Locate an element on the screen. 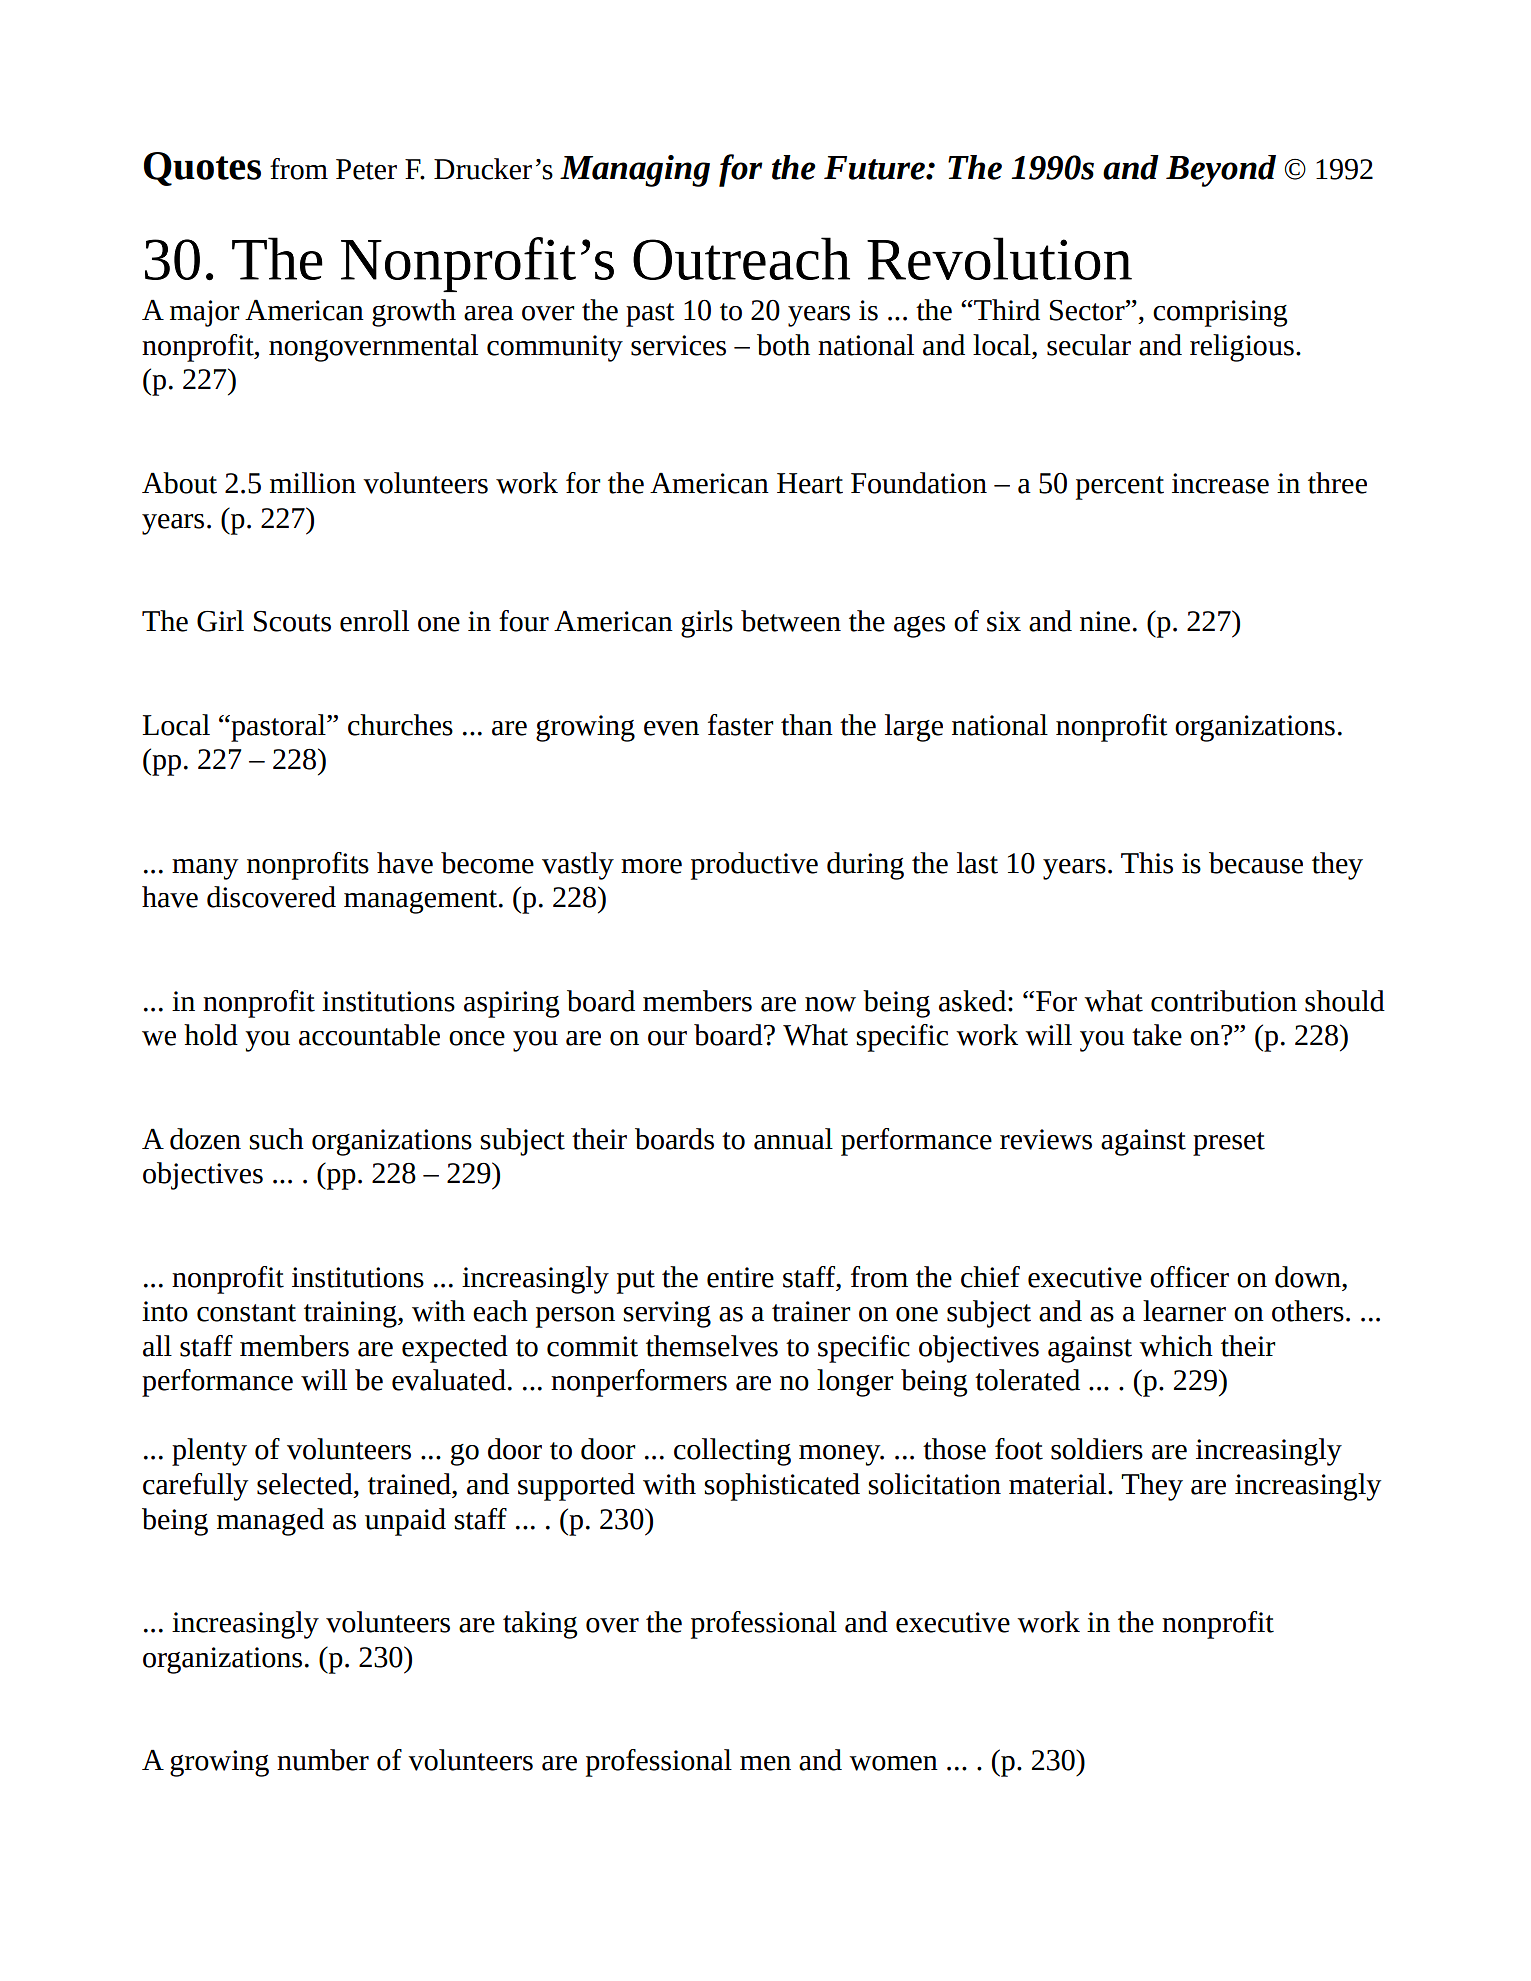 This screenshot has width=1531, height=1981. contribution is located at coordinates (1224, 1001).
